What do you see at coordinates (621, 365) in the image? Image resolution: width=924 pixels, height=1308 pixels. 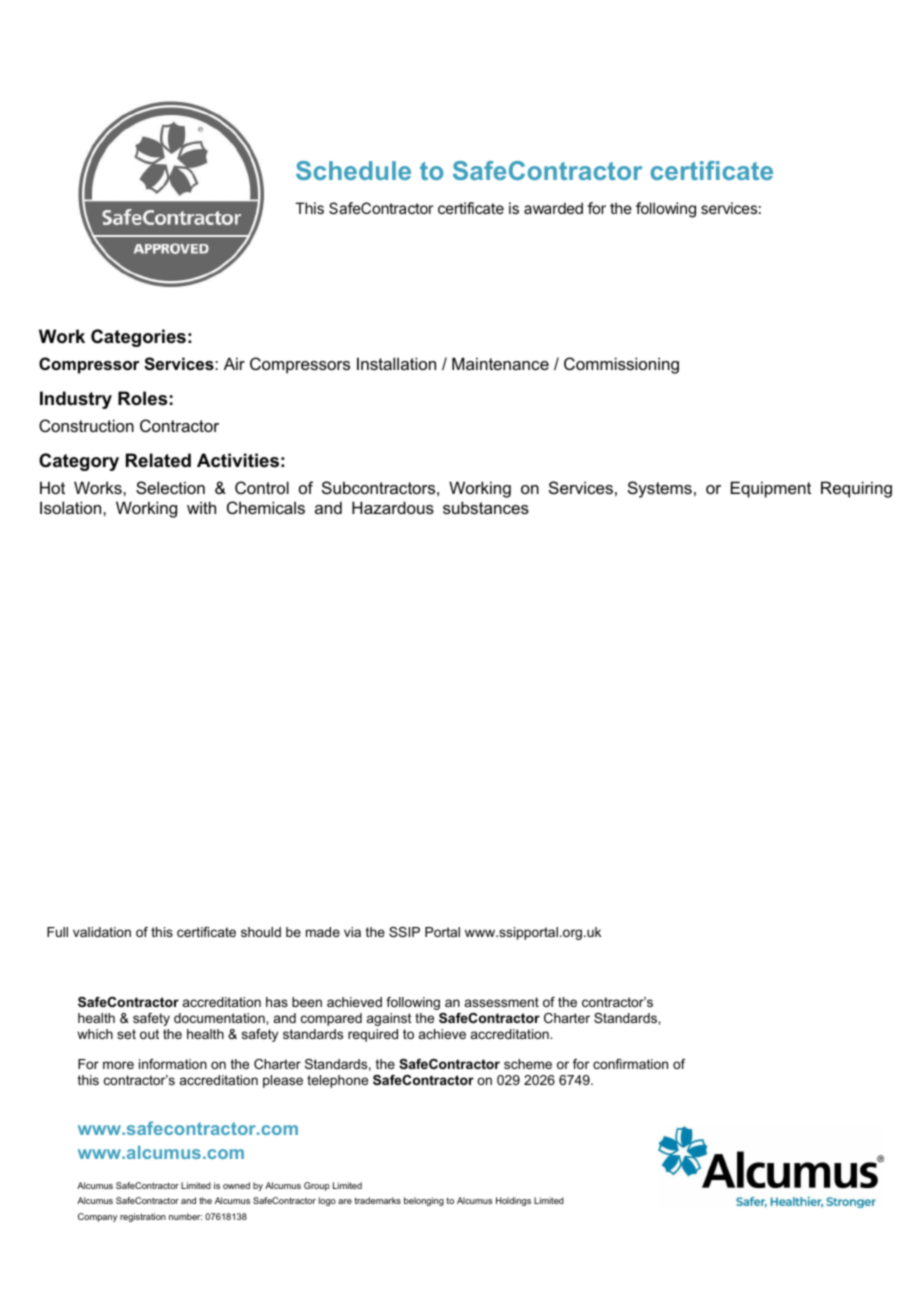 I see `Commissioning` at bounding box center [621, 365].
